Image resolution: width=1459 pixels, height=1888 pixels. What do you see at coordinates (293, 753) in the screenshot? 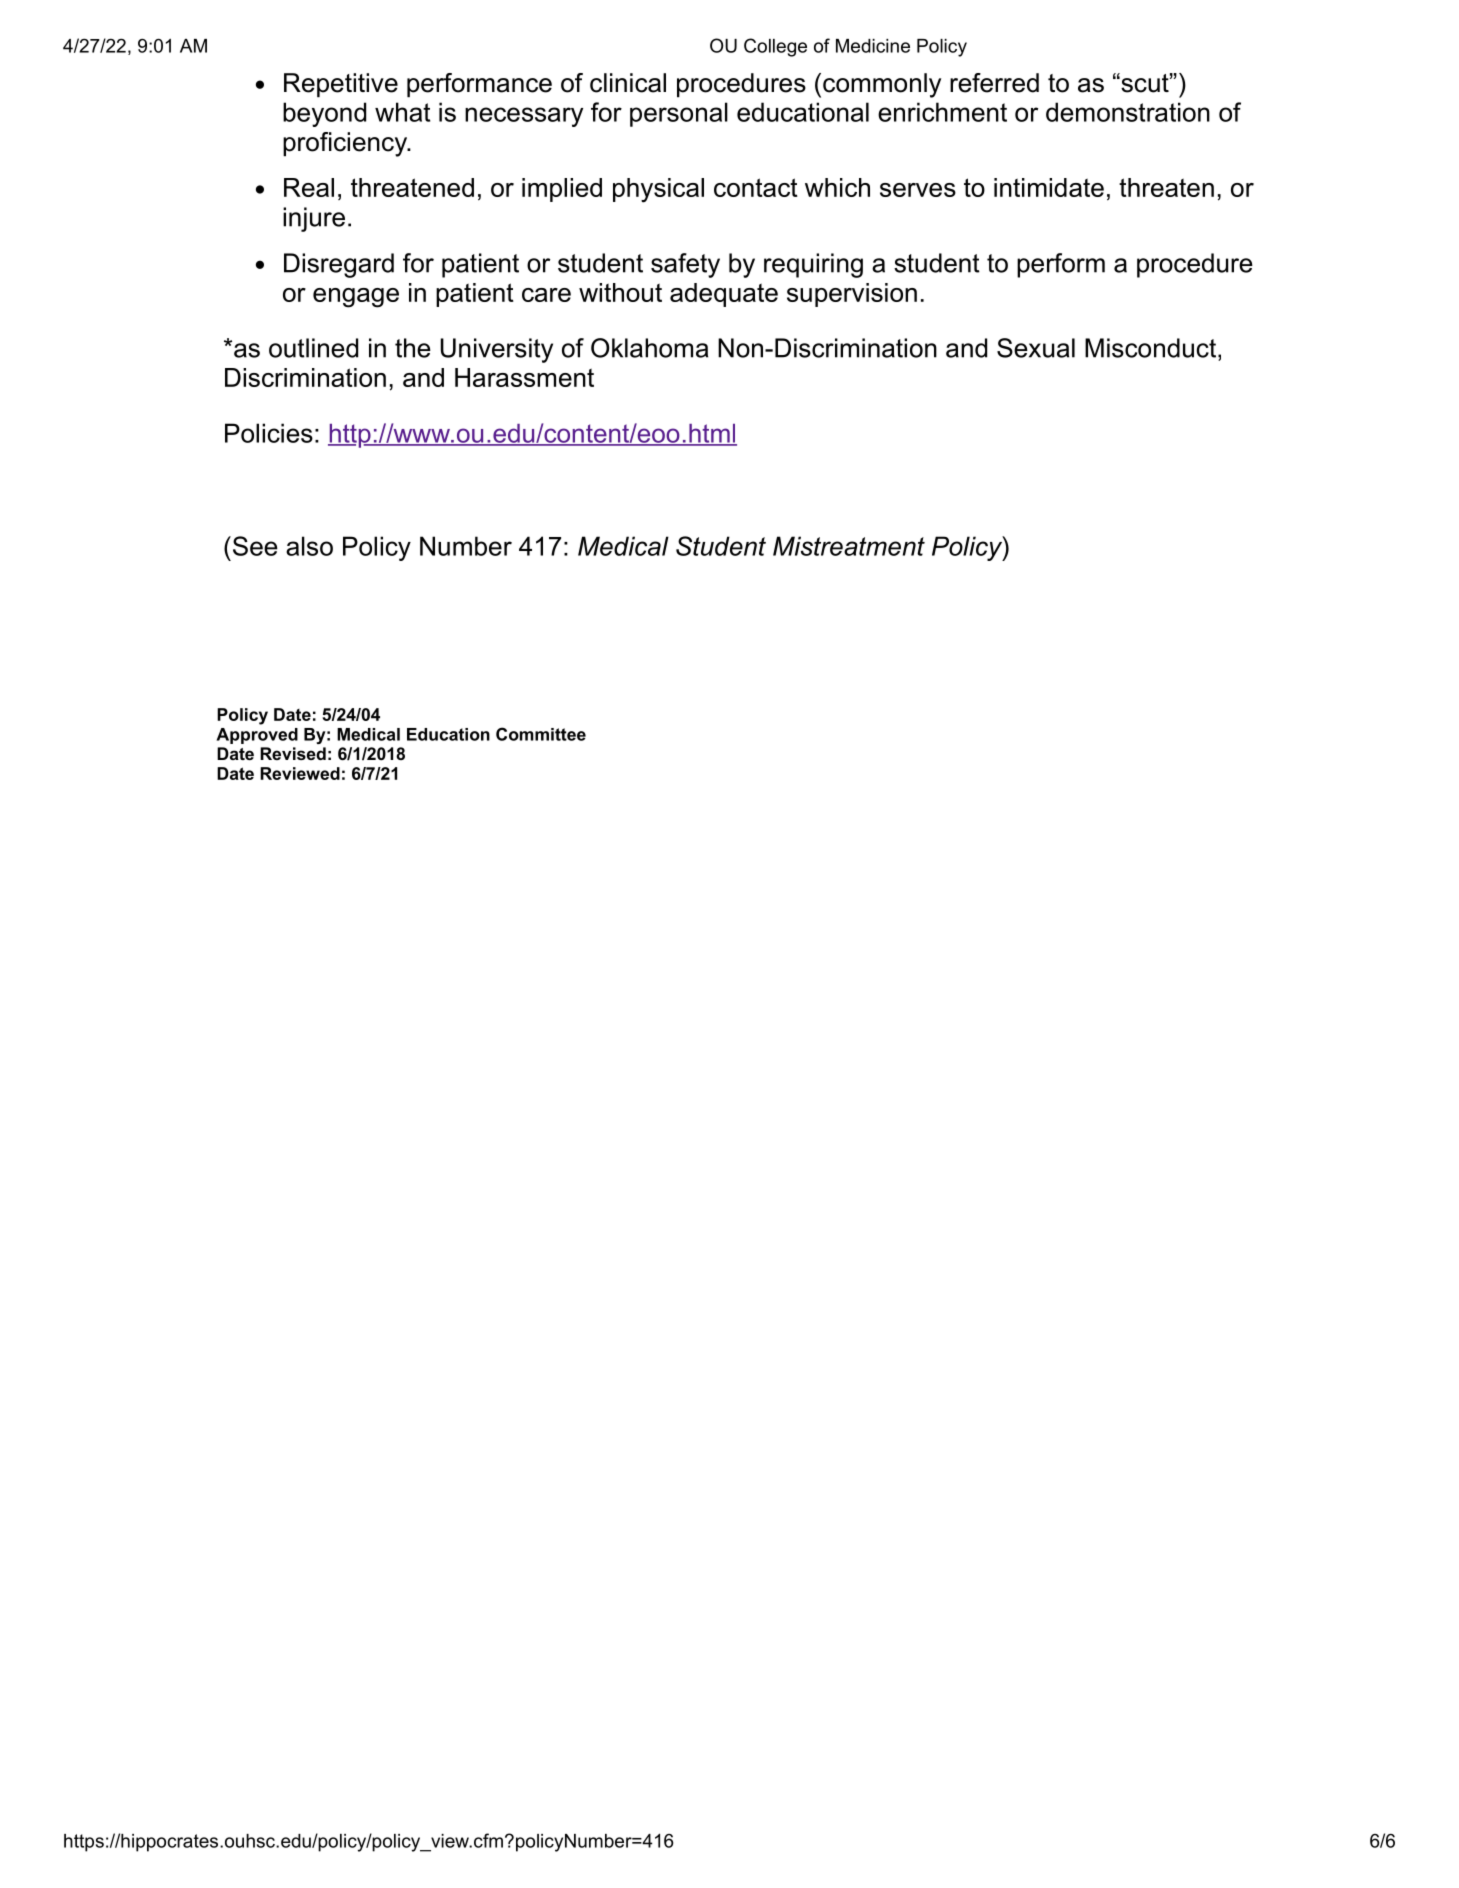
I see `Revised` at bounding box center [293, 753].
